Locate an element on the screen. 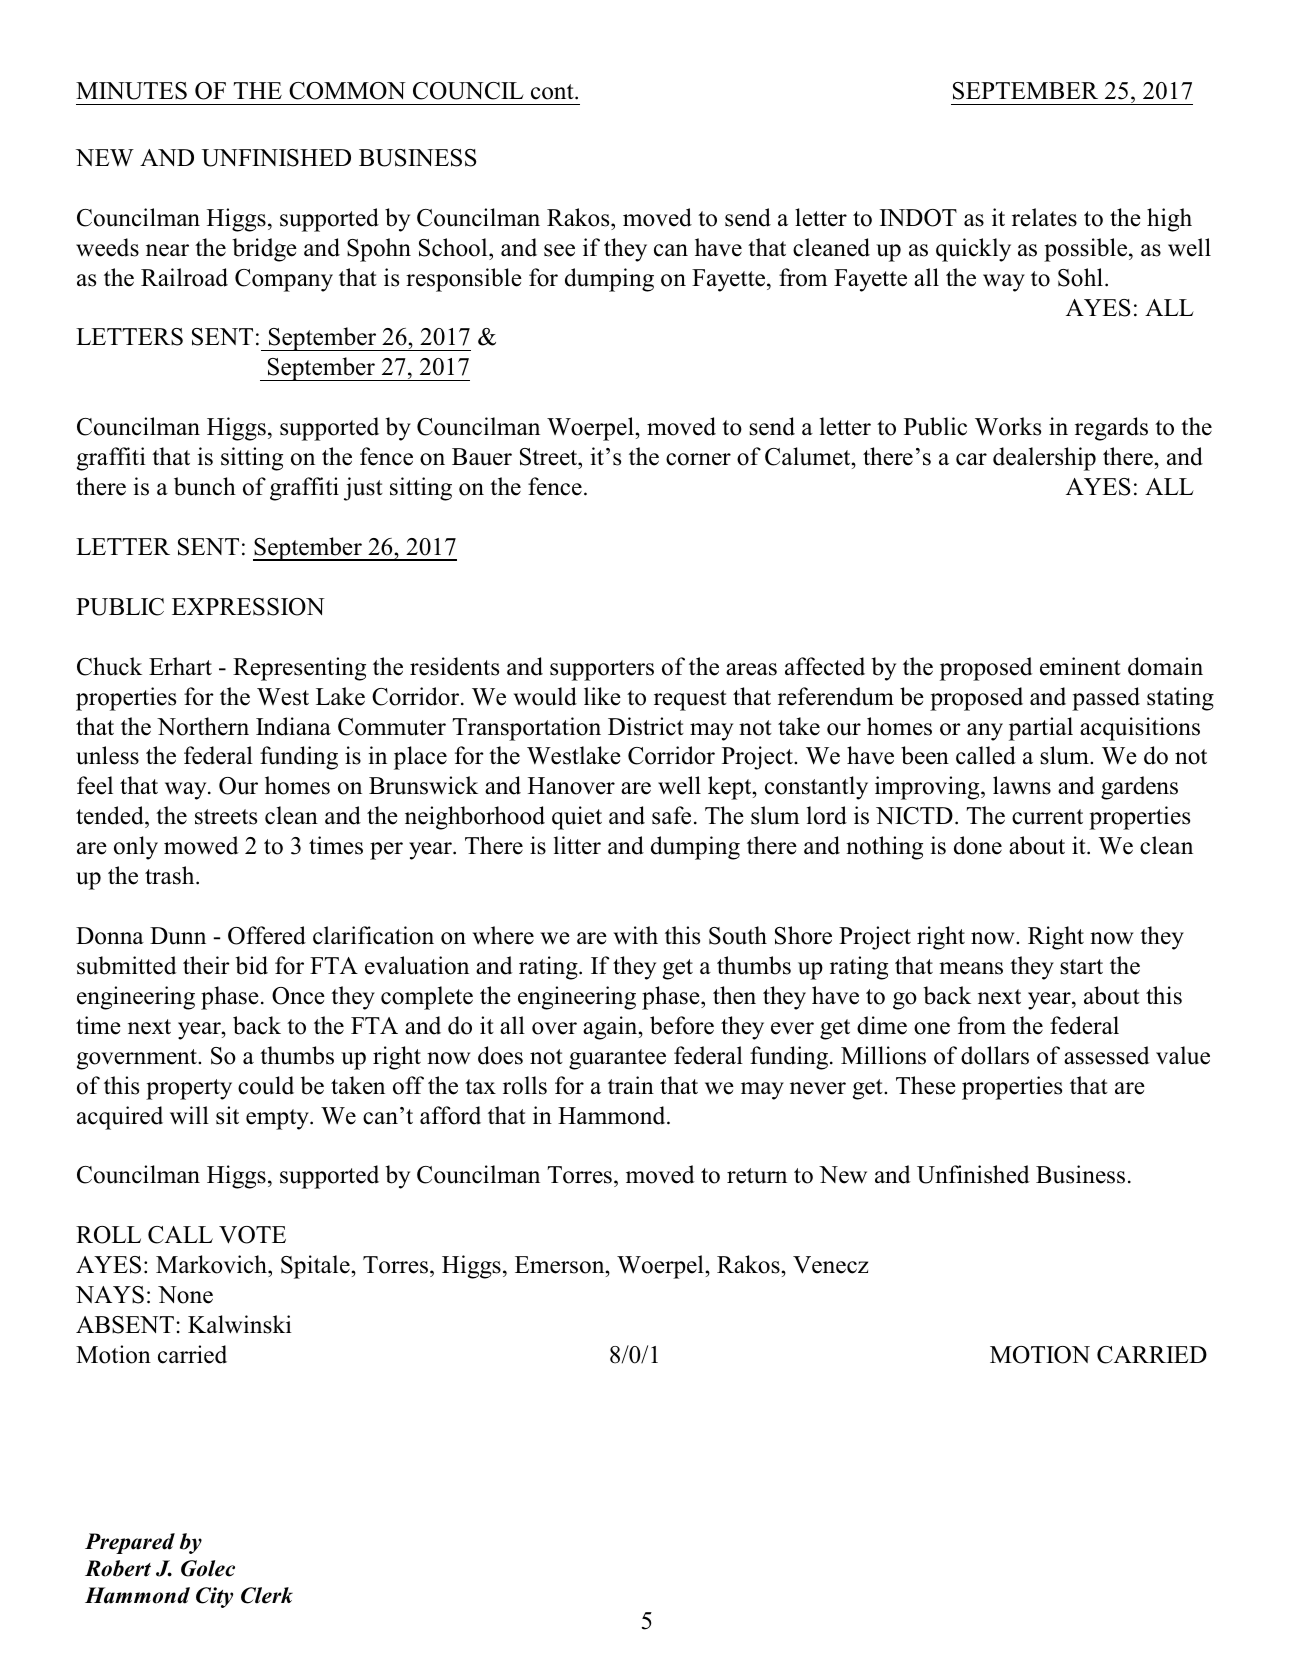  safe is located at coordinates (671, 815).
